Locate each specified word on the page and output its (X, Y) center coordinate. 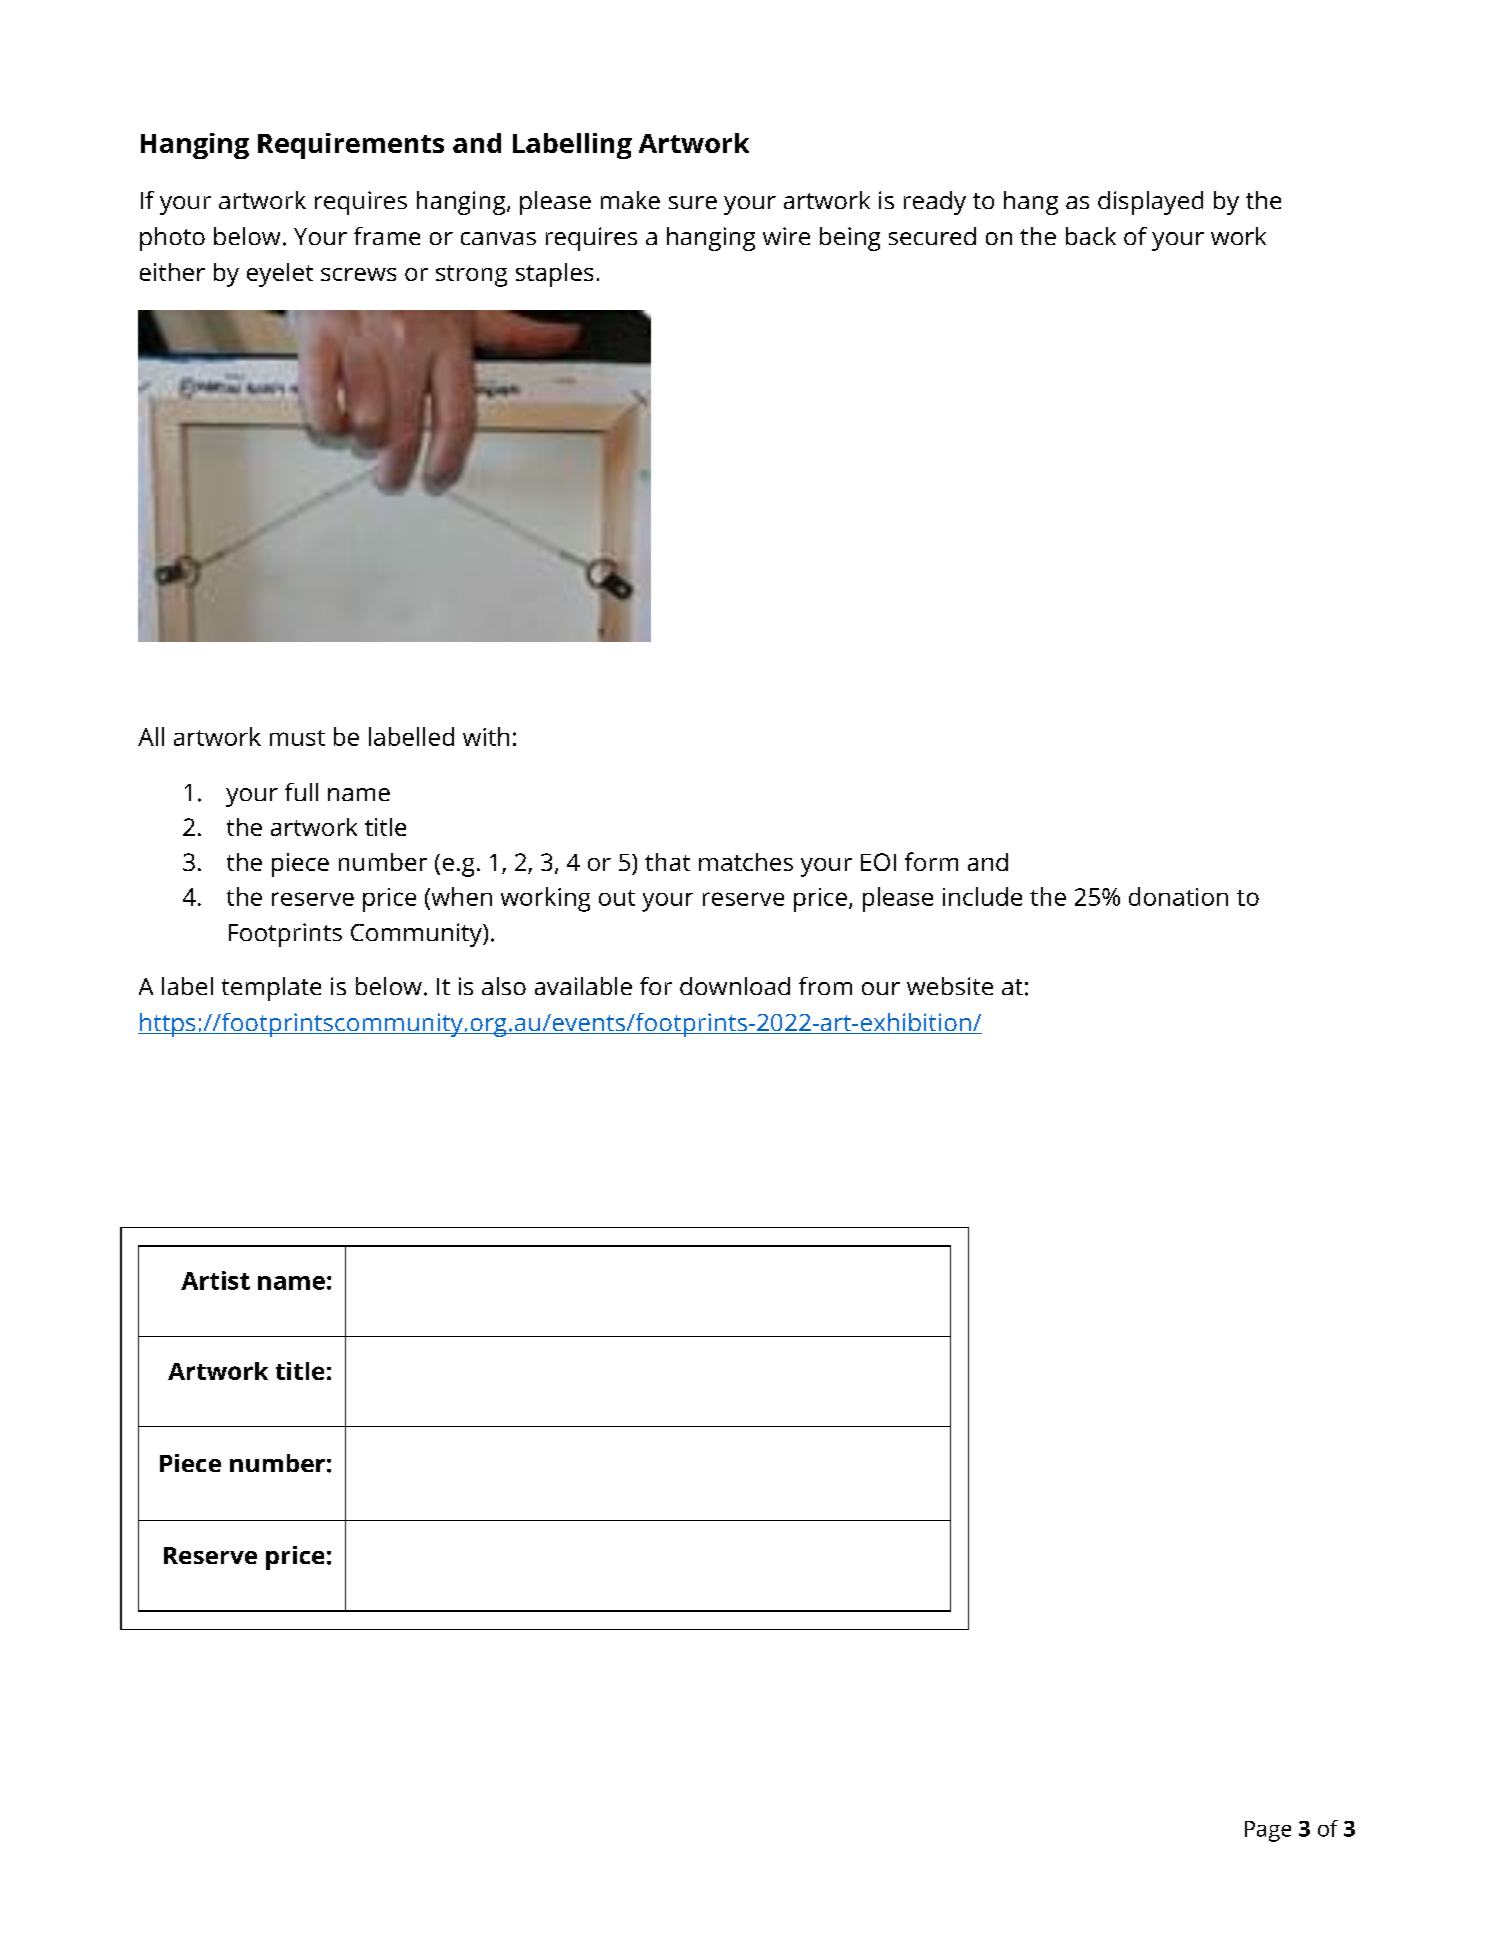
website (950, 986)
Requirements (351, 146)
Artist (215, 1280)
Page (1268, 1831)
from (825, 986)
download (735, 986)
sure (693, 202)
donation (1178, 896)
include (982, 896)
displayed (1150, 203)
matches (746, 862)
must (297, 738)
